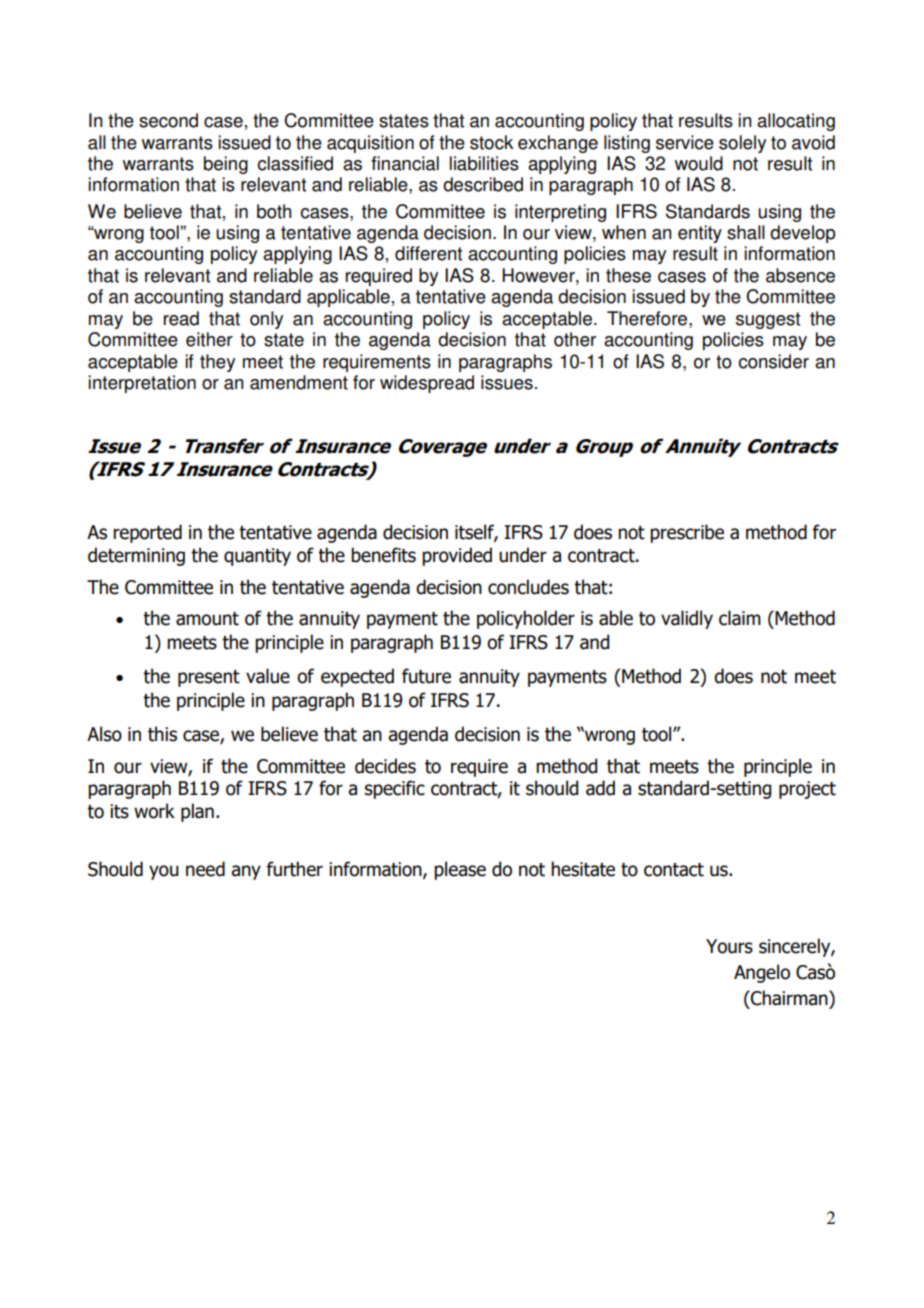 This page has width=924, height=1308. I want to click on being, so click(226, 165).
